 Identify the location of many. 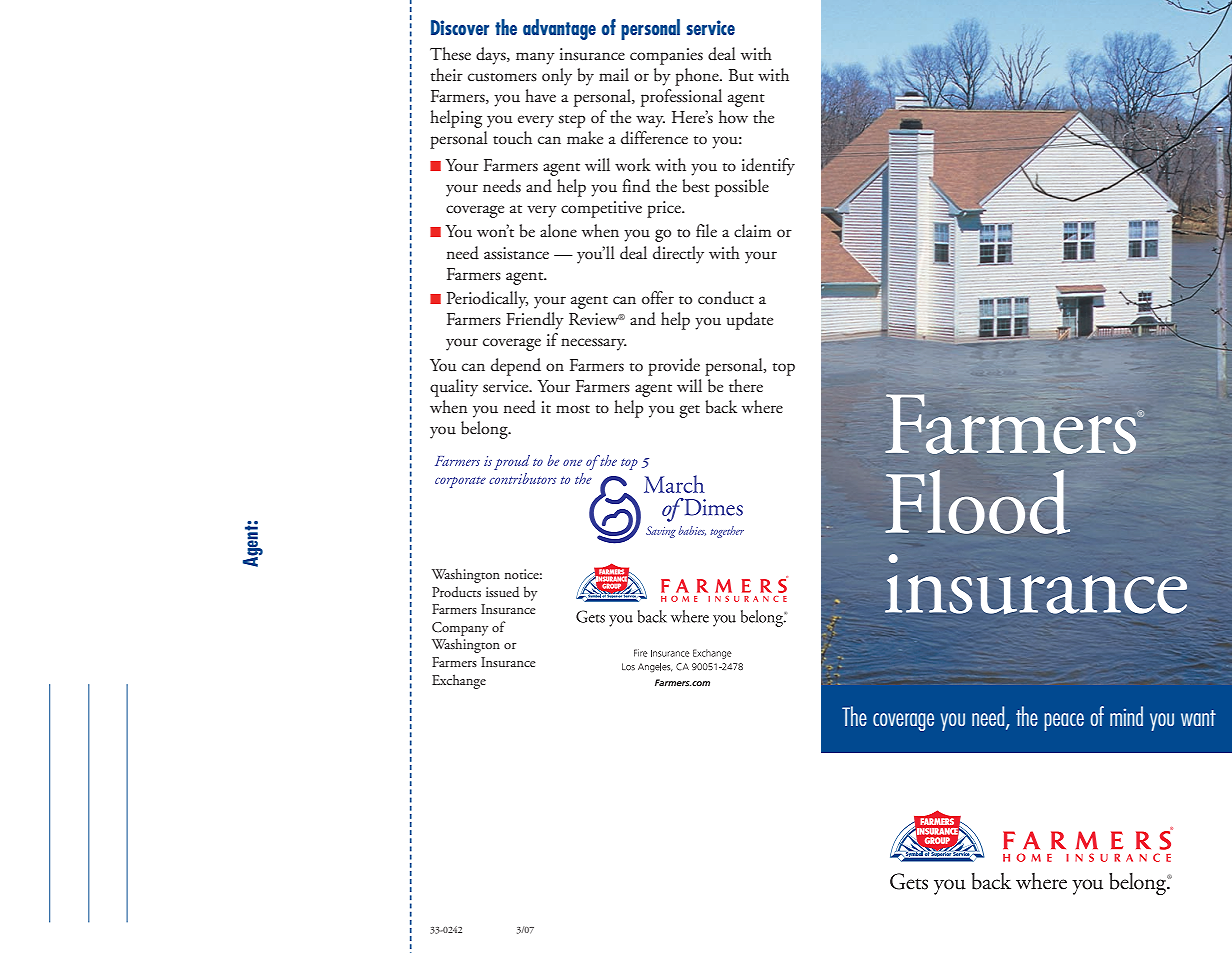
(535, 58).
